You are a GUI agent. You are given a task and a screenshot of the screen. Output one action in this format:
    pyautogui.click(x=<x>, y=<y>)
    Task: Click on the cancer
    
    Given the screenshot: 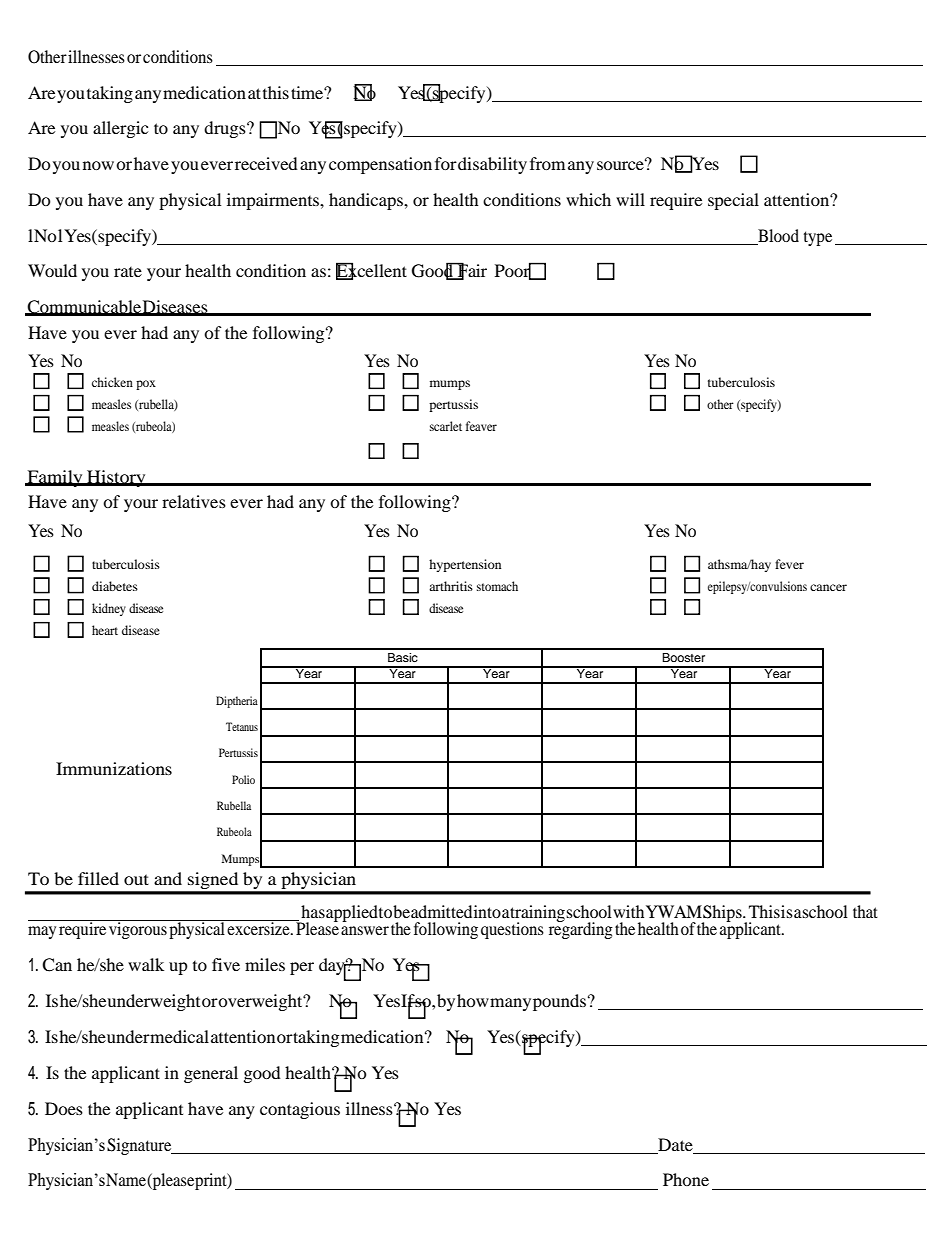 What is the action you would take?
    pyautogui.click(x=828, y=587)
